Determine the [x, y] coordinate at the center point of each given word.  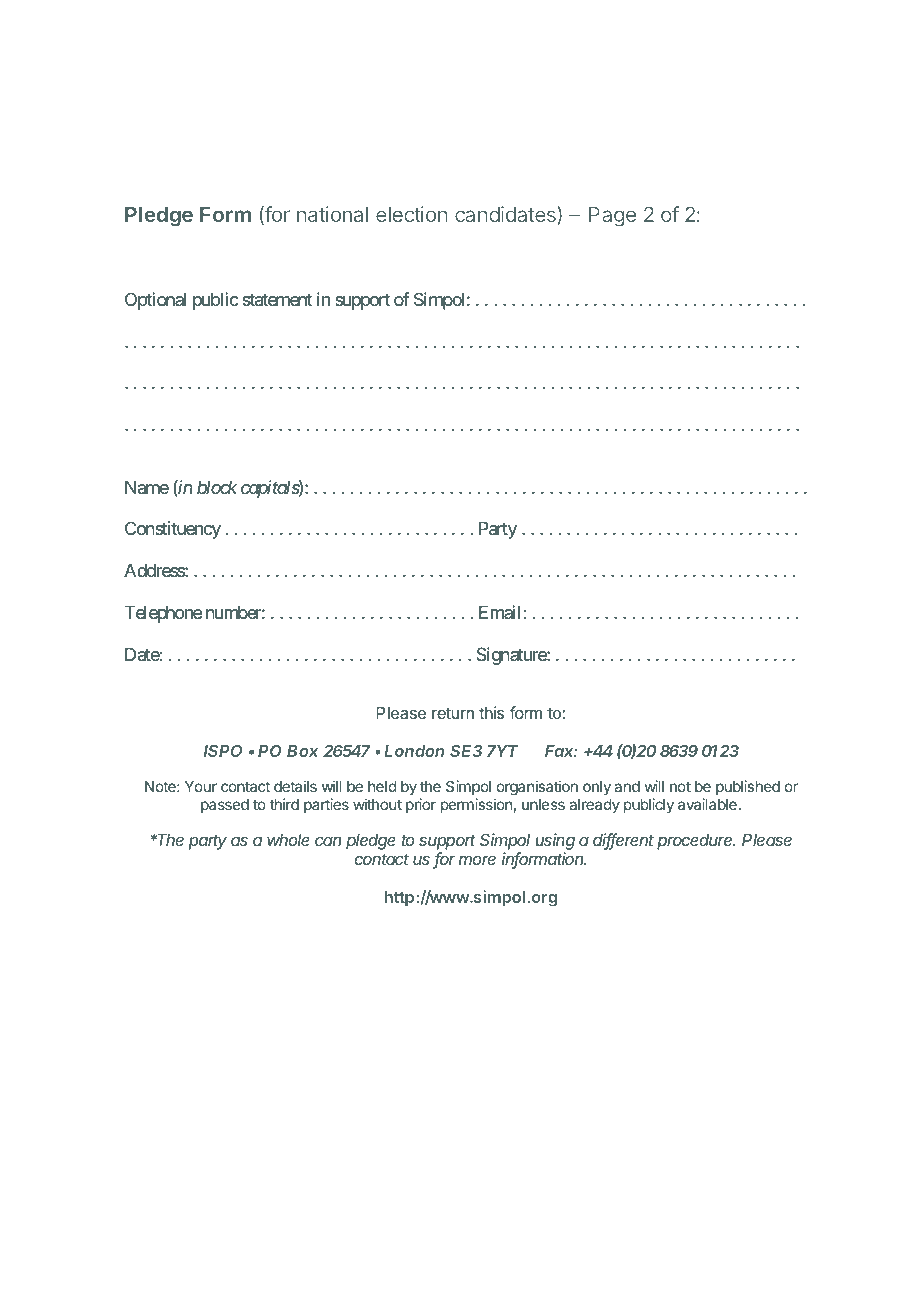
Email [499, 612]
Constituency [173, 530]
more [477, 860]
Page [612, 217]
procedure [696, 842]
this [491, 712]
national [332, 214]
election [411, 214]
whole [288, 840]
